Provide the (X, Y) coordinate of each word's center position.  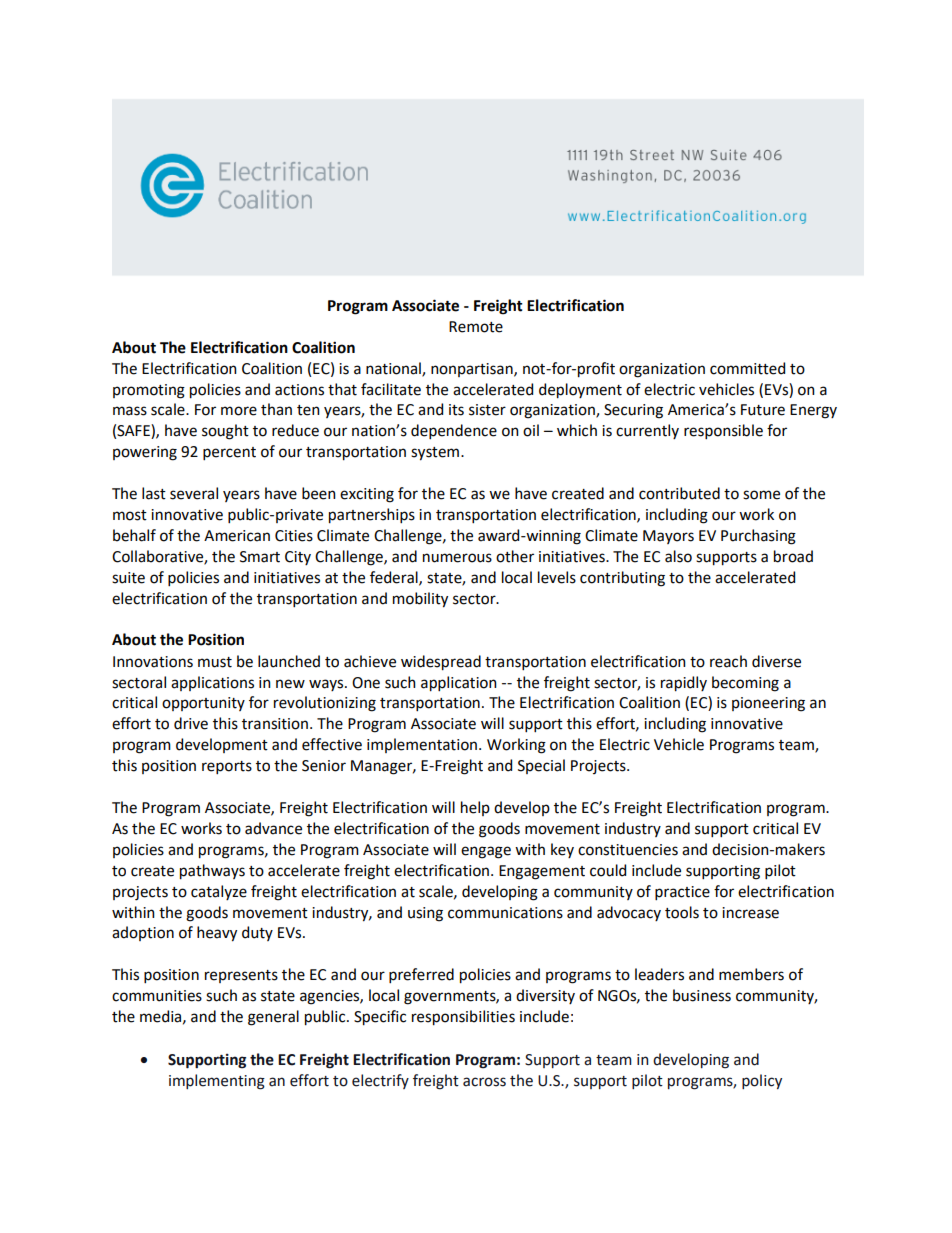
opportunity (203, 704)
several (194, 493)
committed (747, 368)
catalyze (219, 892)
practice (682, 893)
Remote (476, 327)
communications (505, 913)
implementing (217, 1082)
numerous (457, 558)
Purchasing (758, 537)
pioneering (768, 704)
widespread (441, 663)
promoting (149, 391)
